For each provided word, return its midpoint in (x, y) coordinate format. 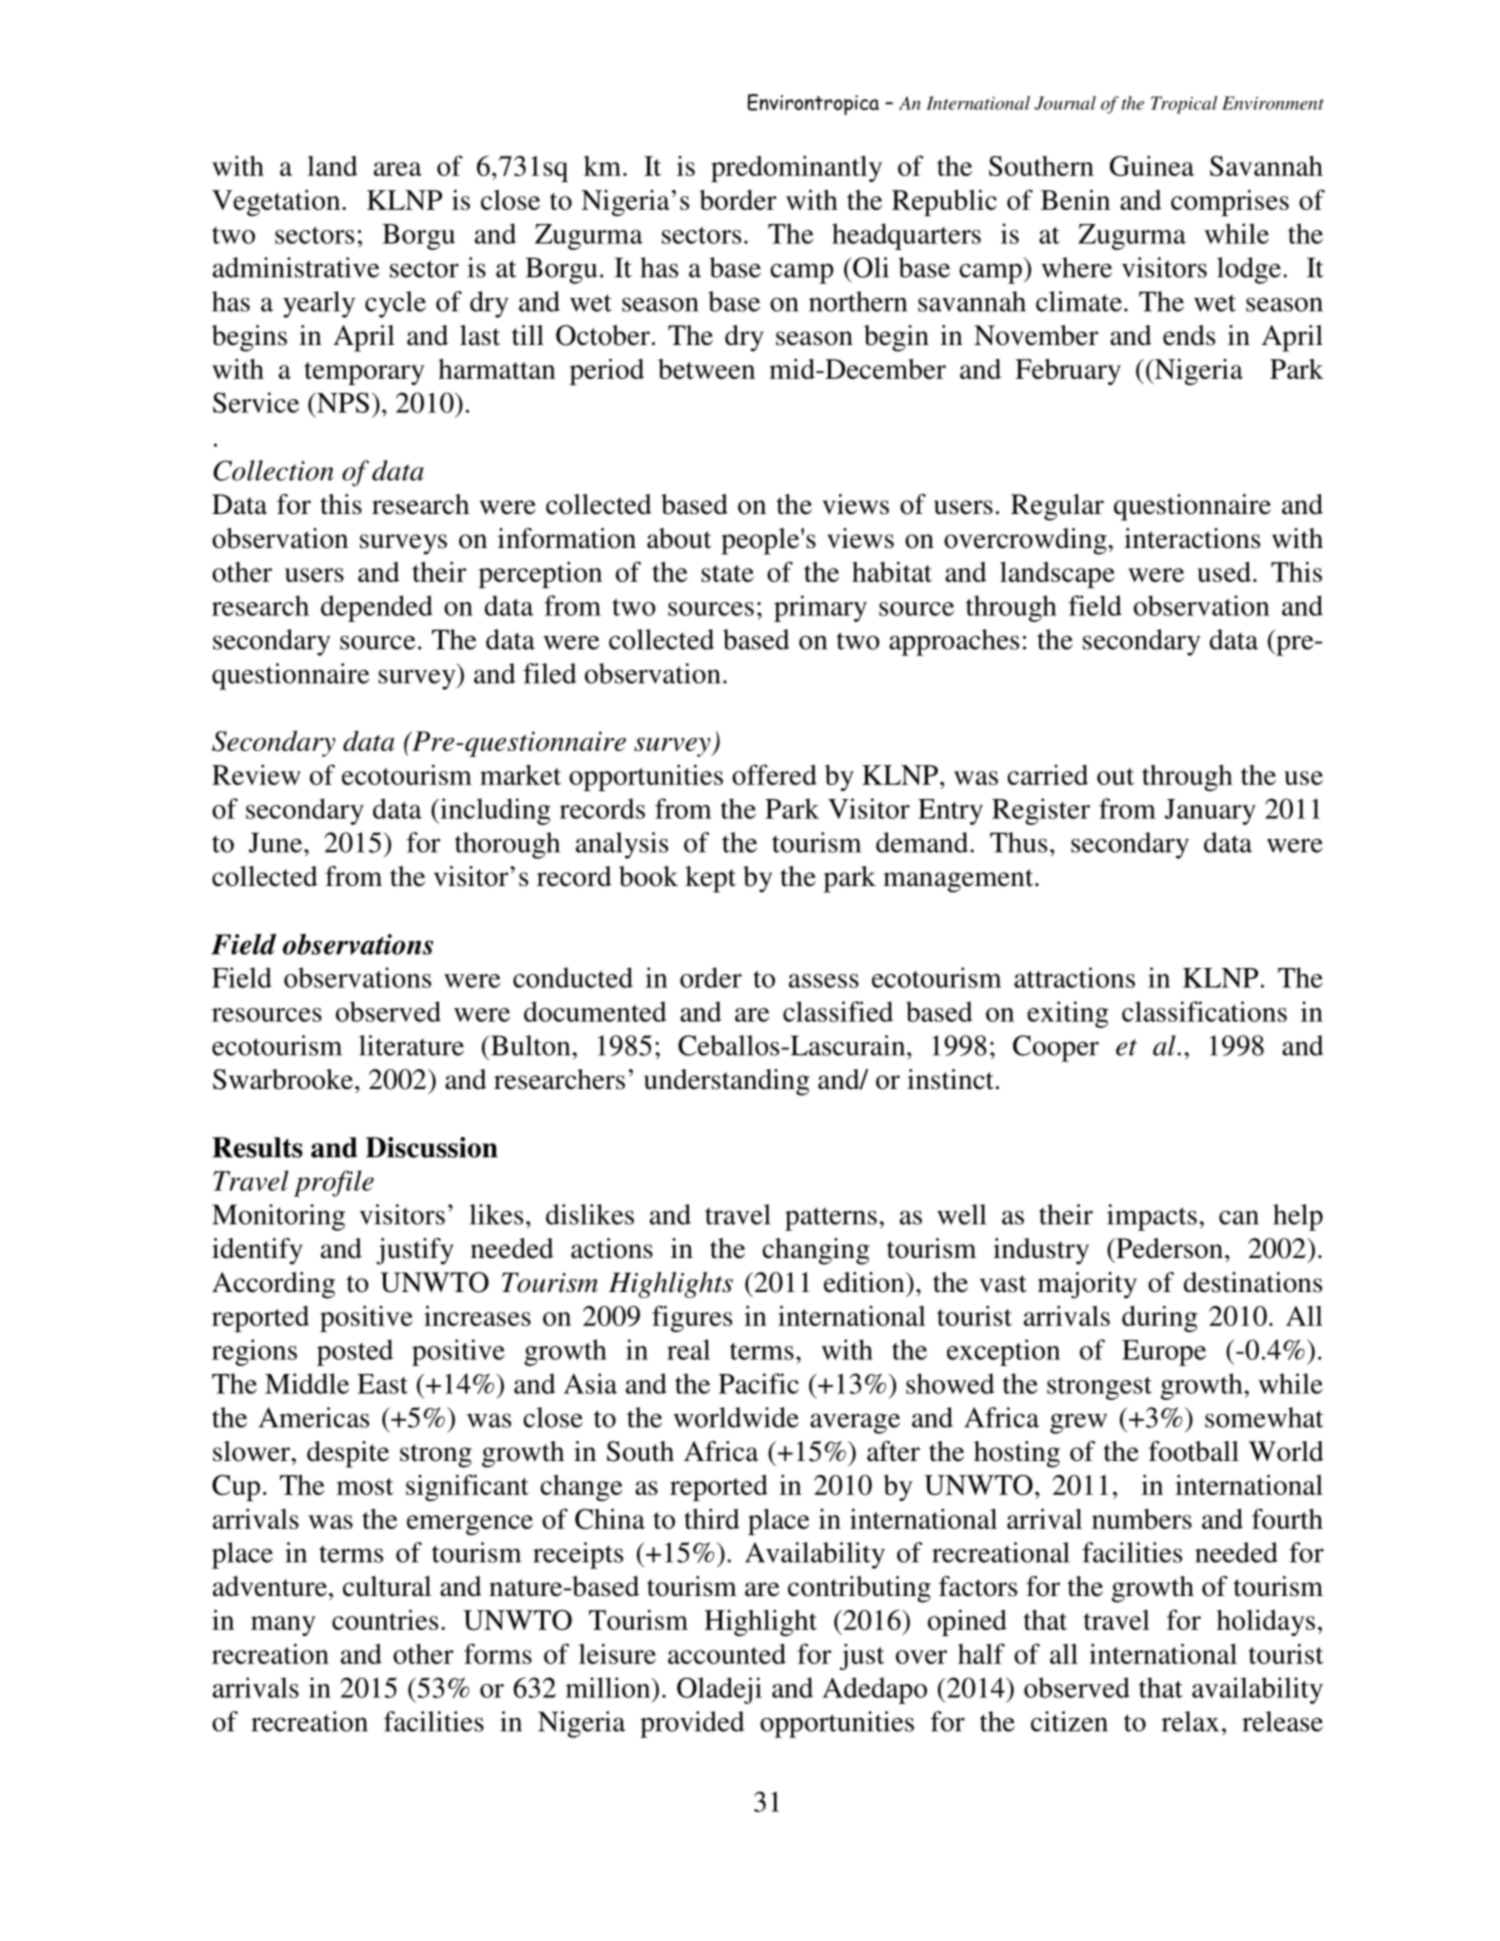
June (277, 842)
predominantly (796, 169)
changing (815, 1251)
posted (355, 1352)
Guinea (1152, 166)
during (1160, 1318)
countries (385, 1619)
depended (377, 608)
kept (710, 879)
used (1224, 571)
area (398, 169)
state (727, 573)
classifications (1204, 1011)
